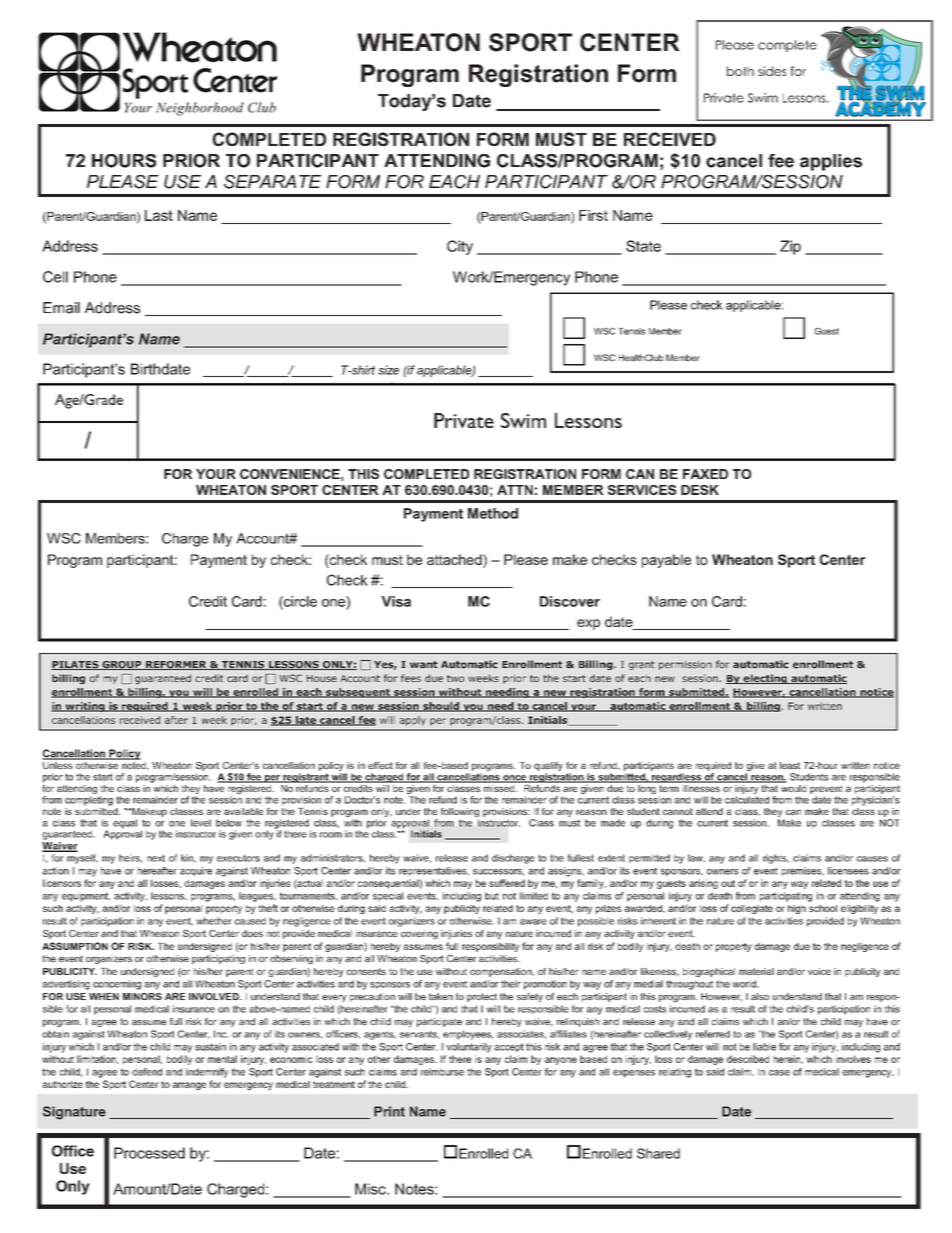 The image size is (952, 1233). I want to click on Shared, so click(658, 1153).
